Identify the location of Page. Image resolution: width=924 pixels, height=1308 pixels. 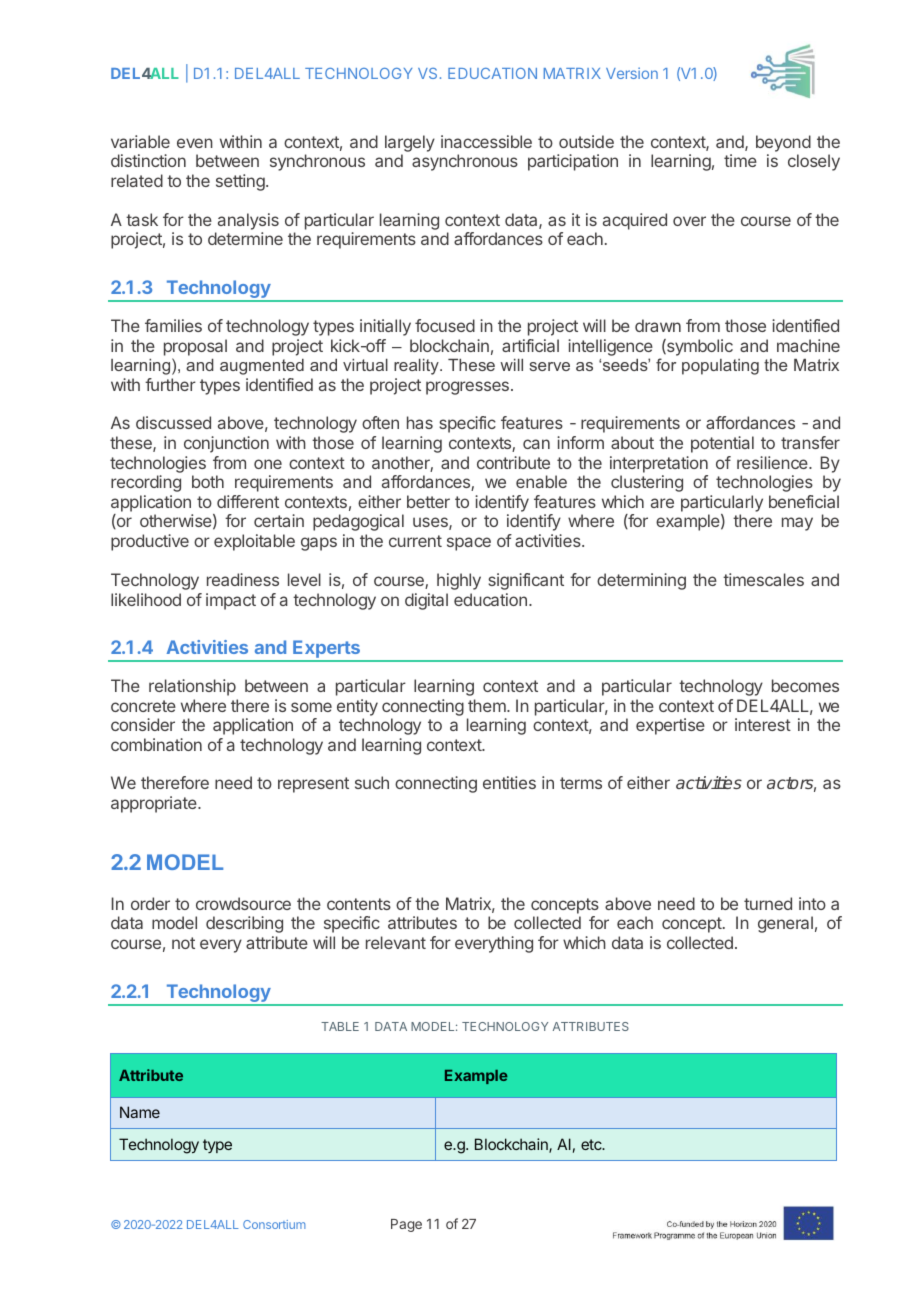
(406, 1225).
